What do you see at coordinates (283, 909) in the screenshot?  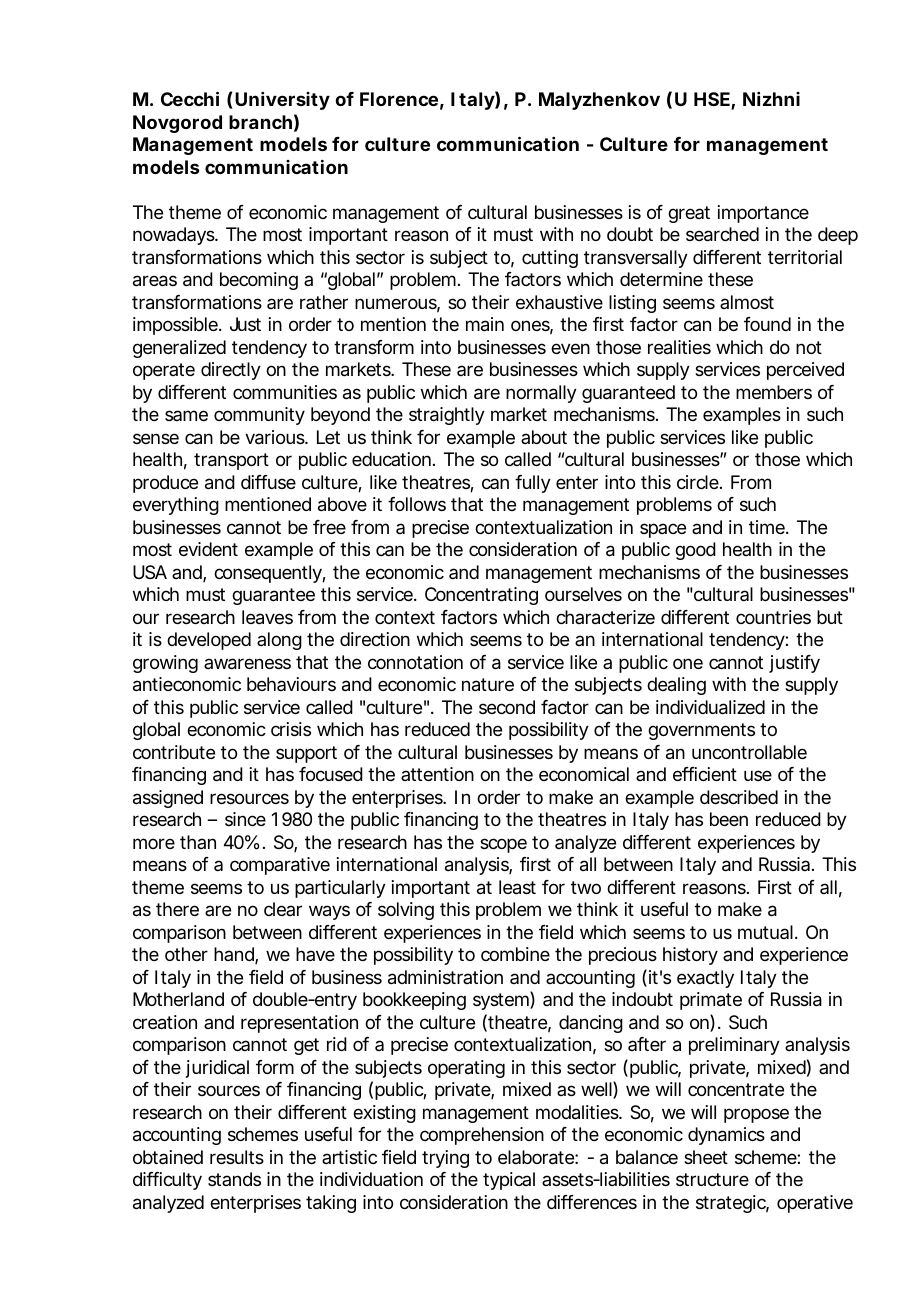 I see `clear` at bounding box center [283, 909].
